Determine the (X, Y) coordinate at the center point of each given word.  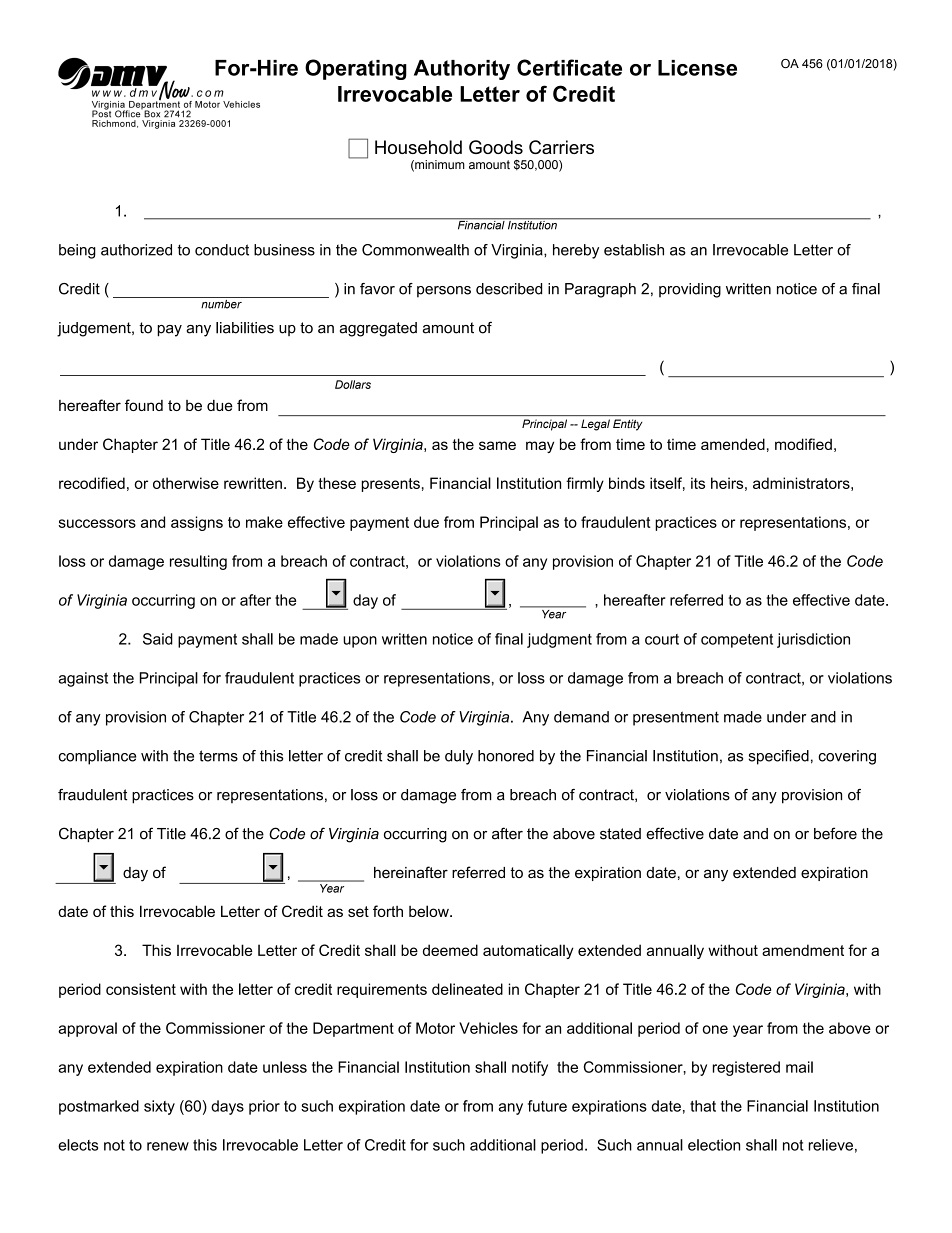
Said (158, 639)
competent (737, 641)
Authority (462, 70)
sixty (159, 1107)
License (697, 68)
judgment (559, 640)
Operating (356, 69)
